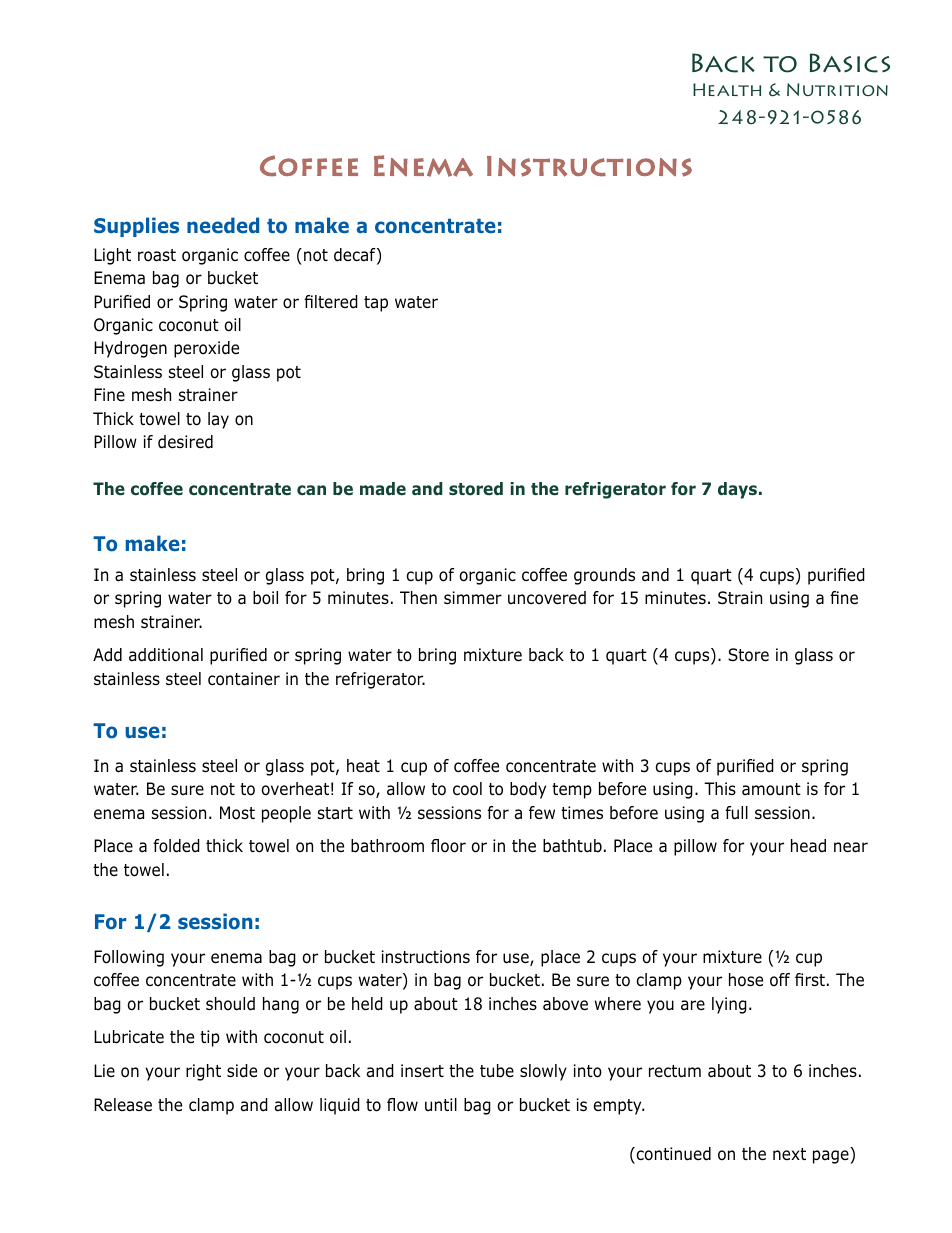 The image size is (952, 1233). Describe the element at coordinates (203, 1072) in the screenshot. I see `right` at that location.
